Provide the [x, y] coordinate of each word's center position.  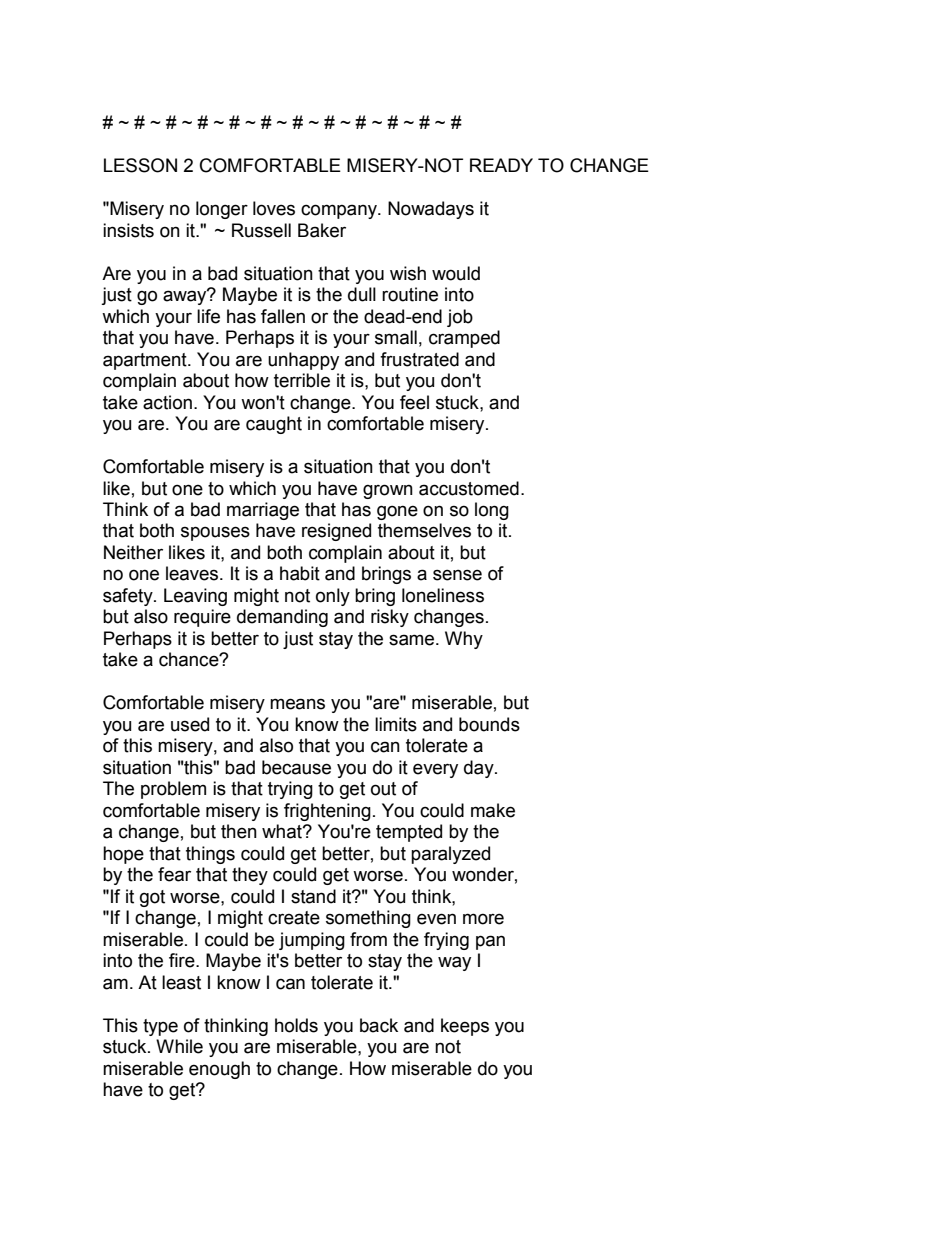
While [179, 1046]
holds [296, 1025]
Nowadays [431, 210]
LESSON [140, 165]
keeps [465, 1027]
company [340, 211]
